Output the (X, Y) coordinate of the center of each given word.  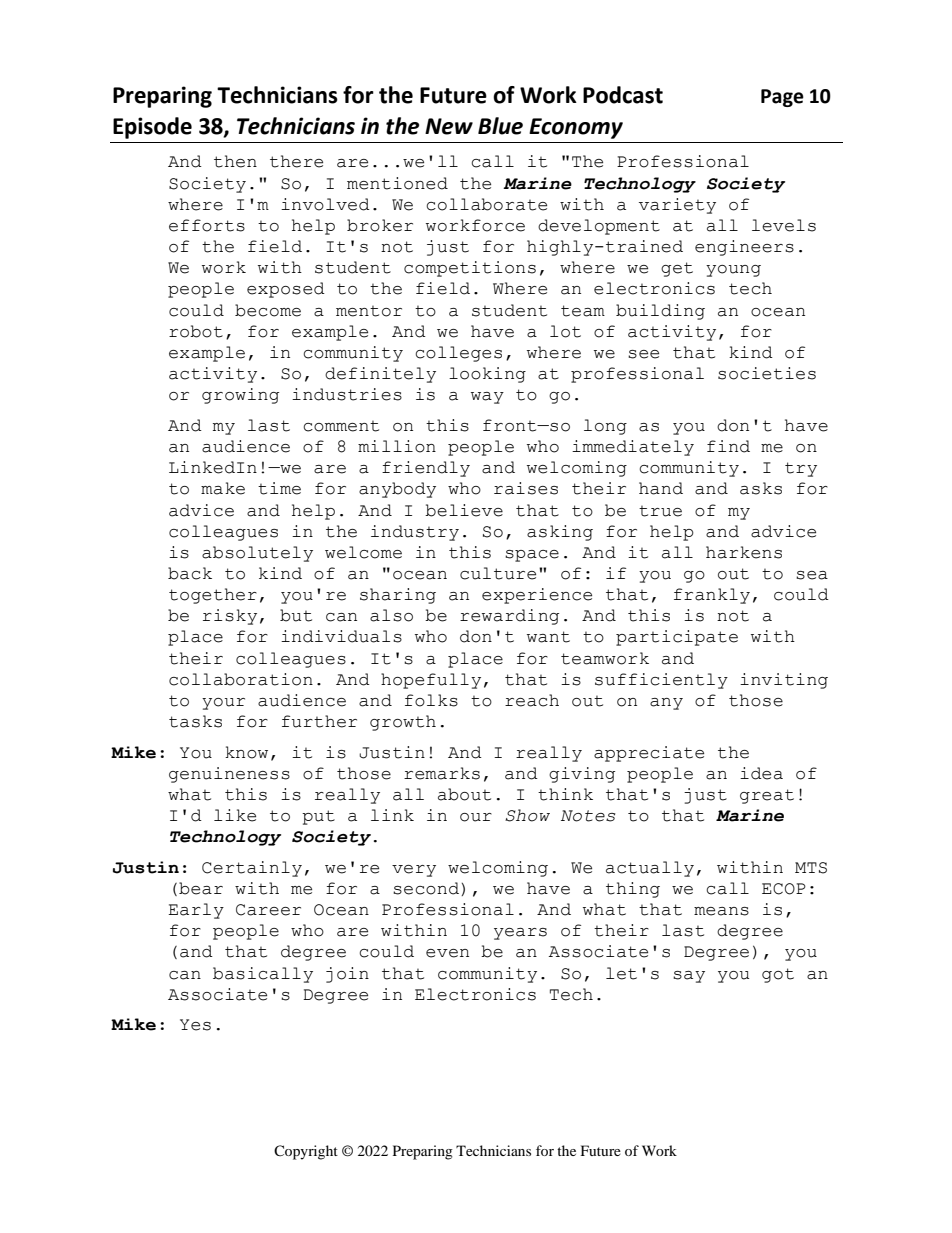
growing (240, 396)
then (235, 161)
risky (230, 617)
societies (767, 373)
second (426, 888)
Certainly (252, 869)
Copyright (306, 1152)
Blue (500, 126)
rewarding (509, 617)
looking (487, 375)
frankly (712, 596)
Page (782, 98)
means (721, 911)
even (447, 953)
